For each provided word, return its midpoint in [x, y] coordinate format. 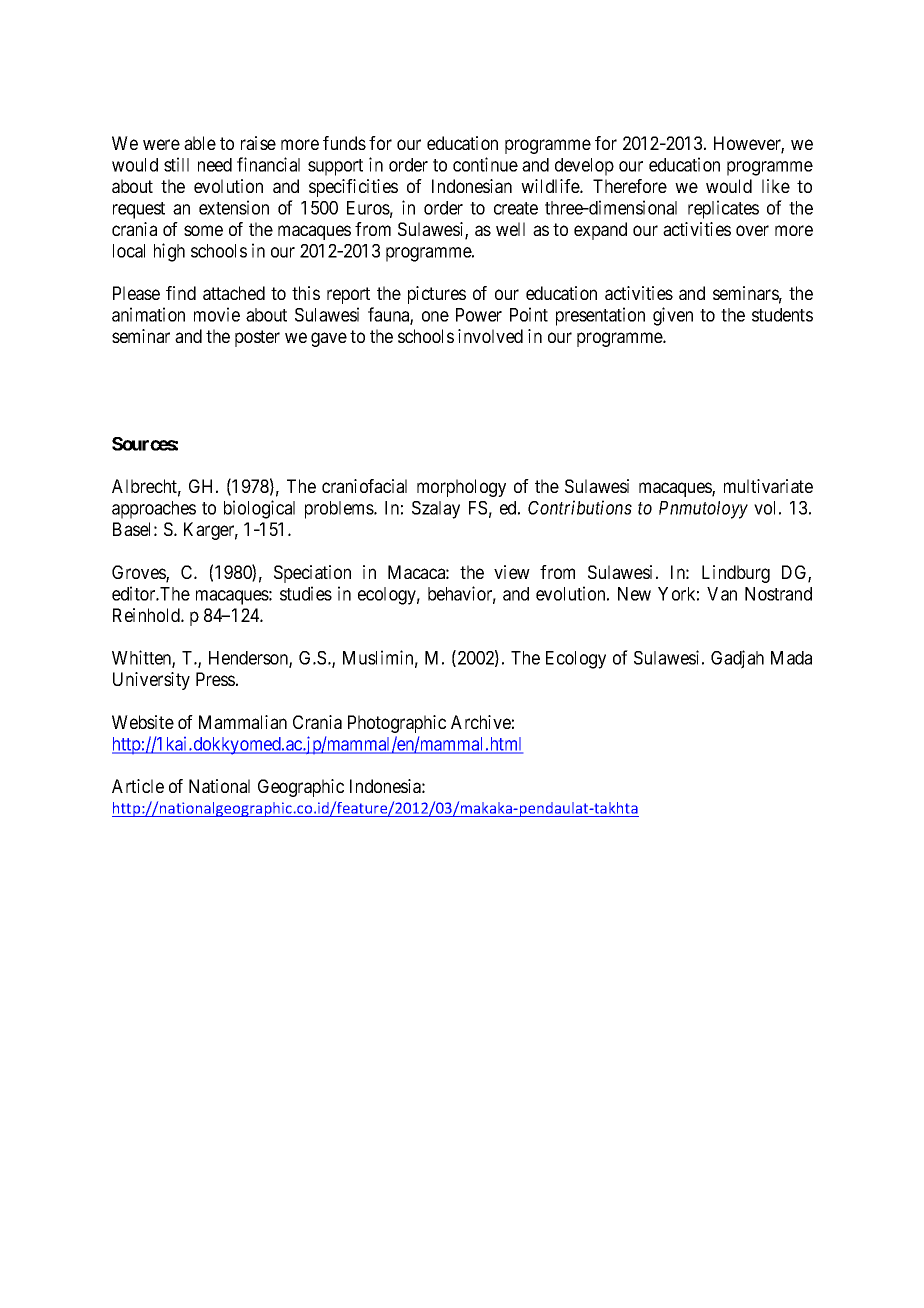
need [215, 165]
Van [722, 594]
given [673, 316]
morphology [461, 488]
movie [217, 314]
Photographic [397, 724]
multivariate [768, 486]
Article [138, 786]
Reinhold [147, 615]
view [512, 572]
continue [485, 164]
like [776, 186]
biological [259, 509]
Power [479, 315]
